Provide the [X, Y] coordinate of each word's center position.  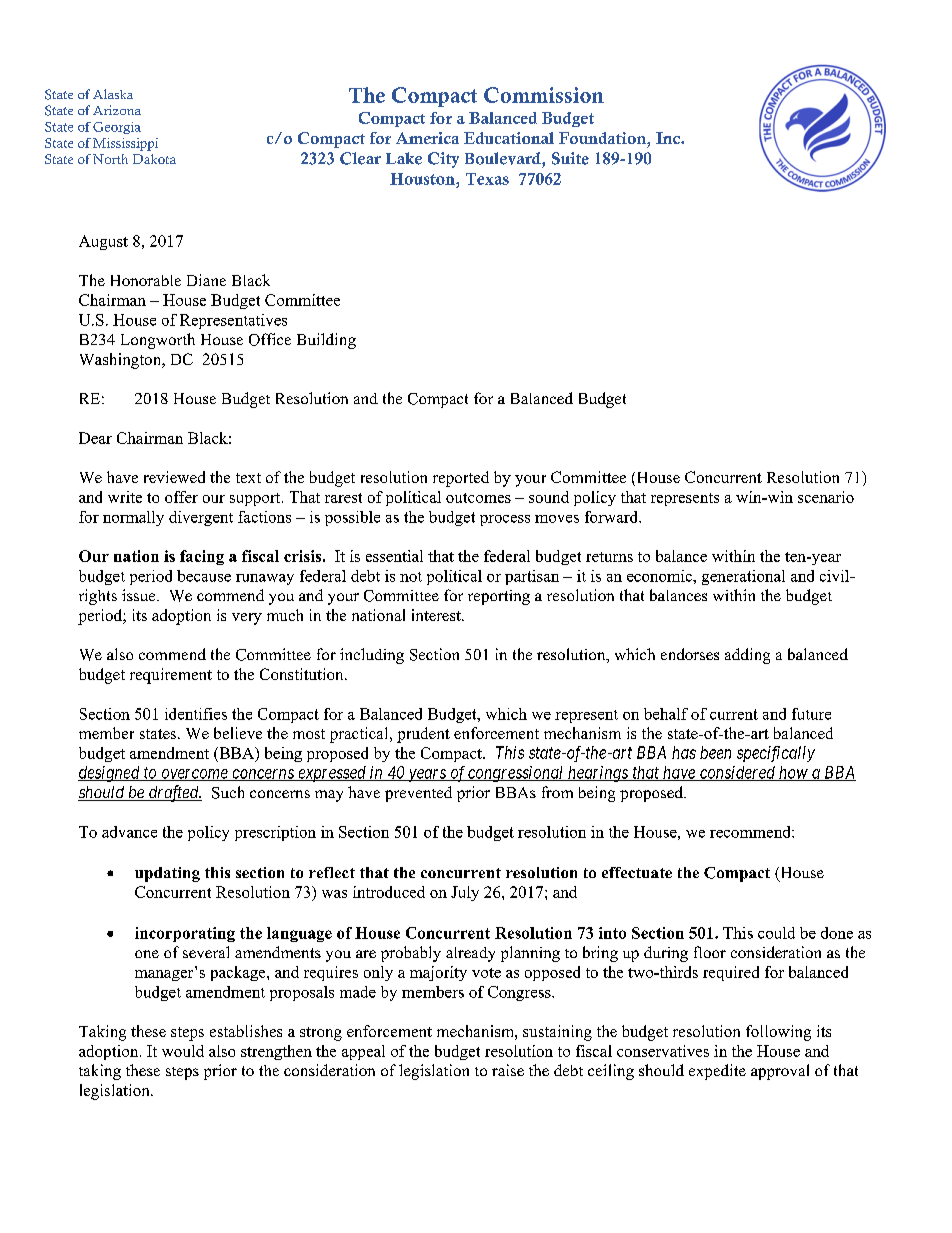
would [183, 1051]
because [204, 576]
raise [508, 1070]
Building [326, 341]
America [427, 138]
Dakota [154, 159]
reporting [499, 597]
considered [738, 773]
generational [743, 577]
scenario [826, 497]
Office [270, 339]
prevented [418, 794]
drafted [174, 793]
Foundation [603, 138]
